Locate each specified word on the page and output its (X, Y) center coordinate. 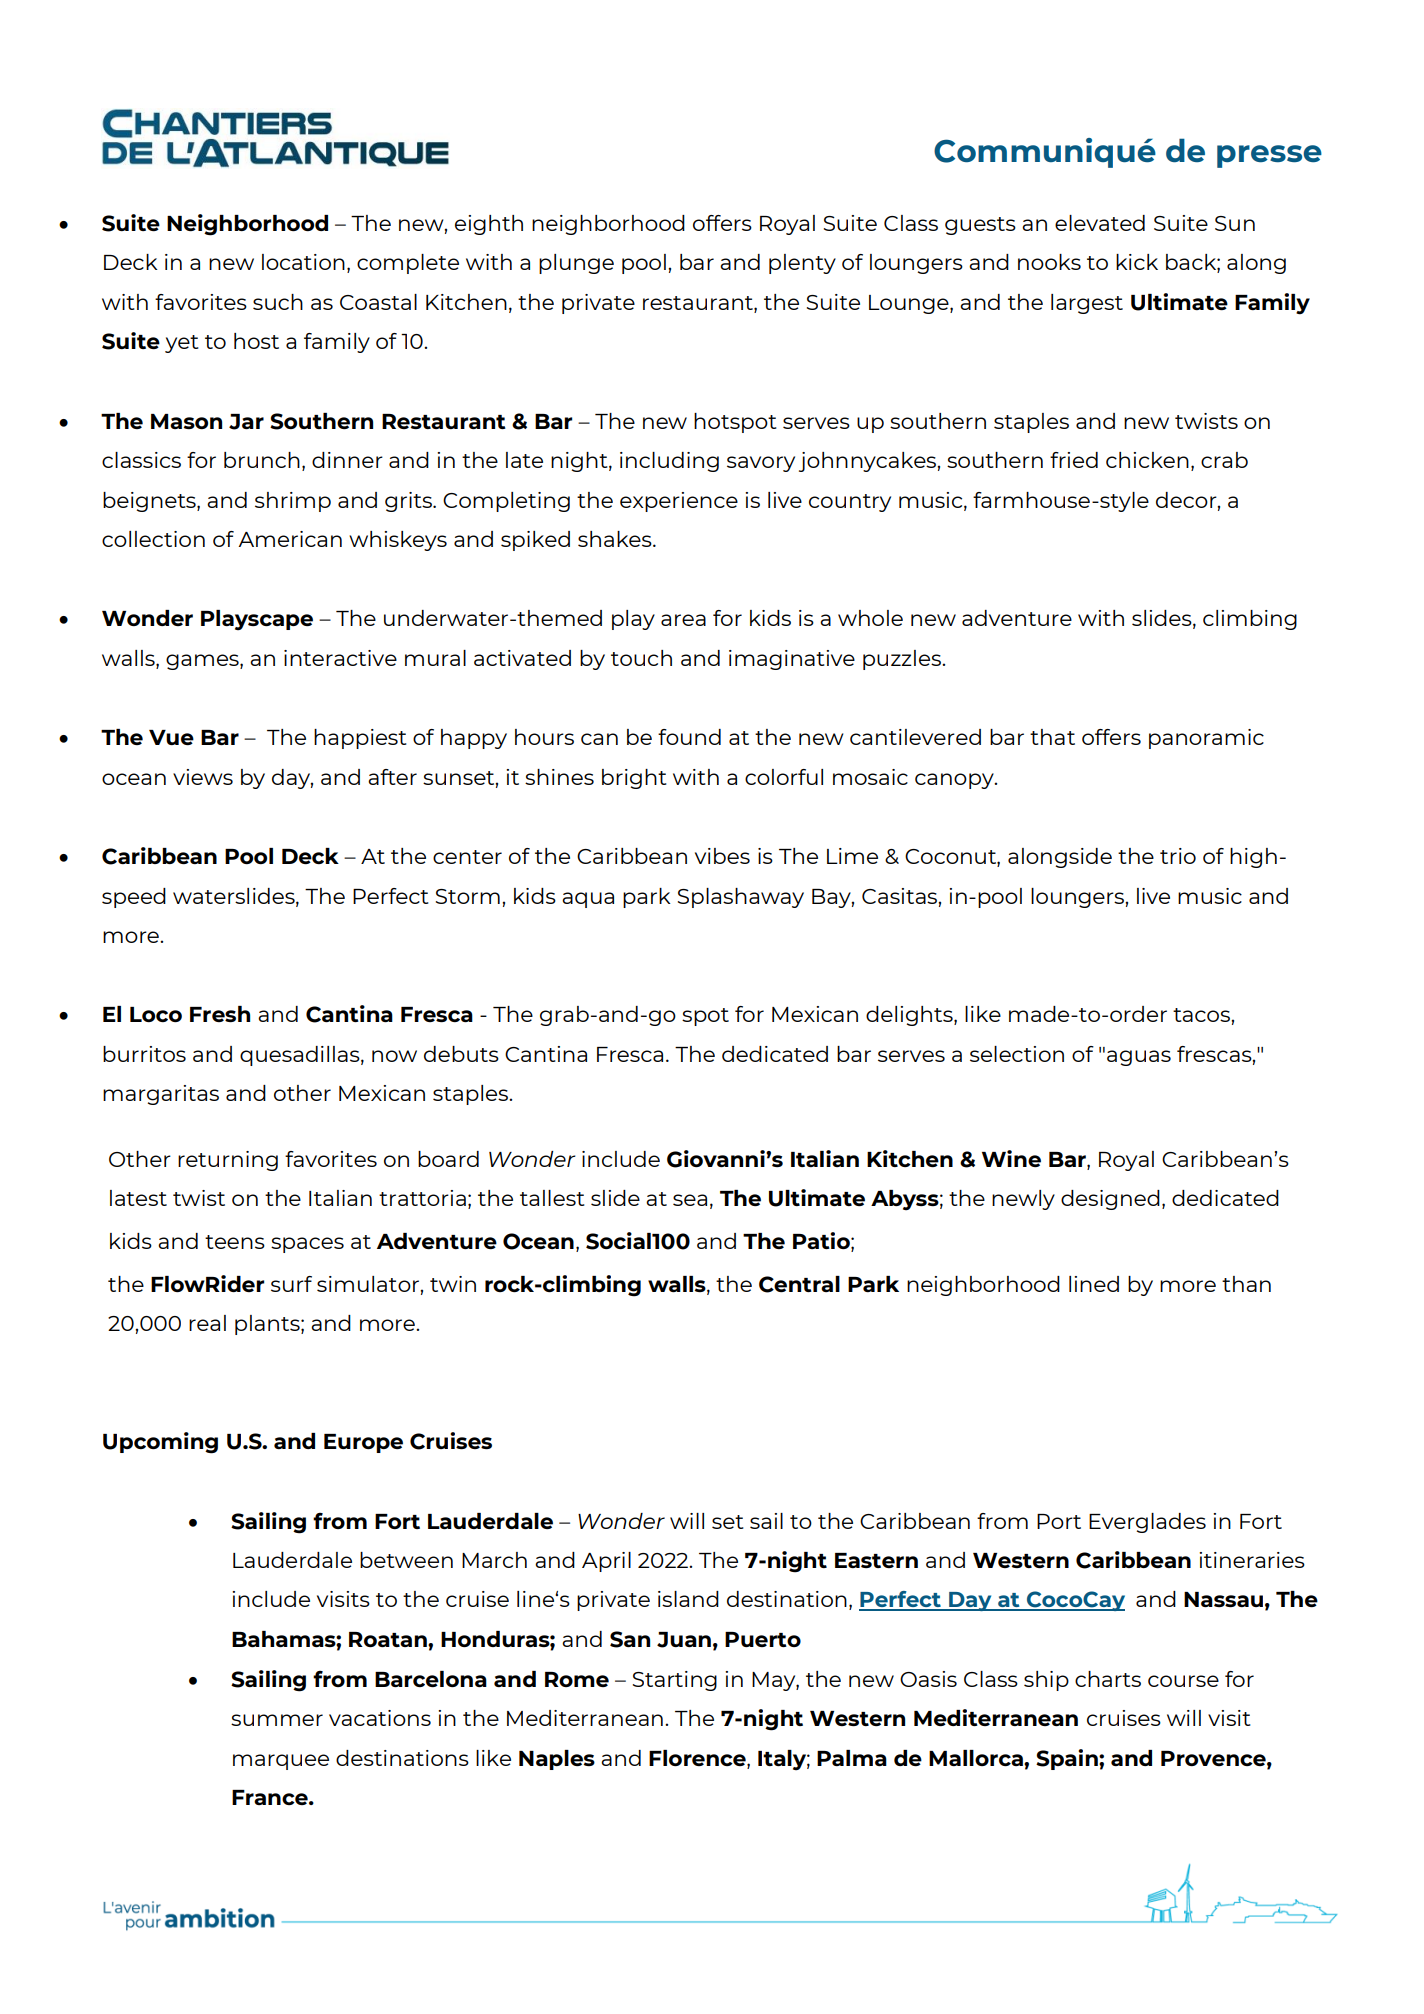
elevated (1100, 223)
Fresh (220, 1014)
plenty (802, 264)
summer (277, 1720)
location (303, 262)
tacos (1202, 1015)
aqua (588, 900)
